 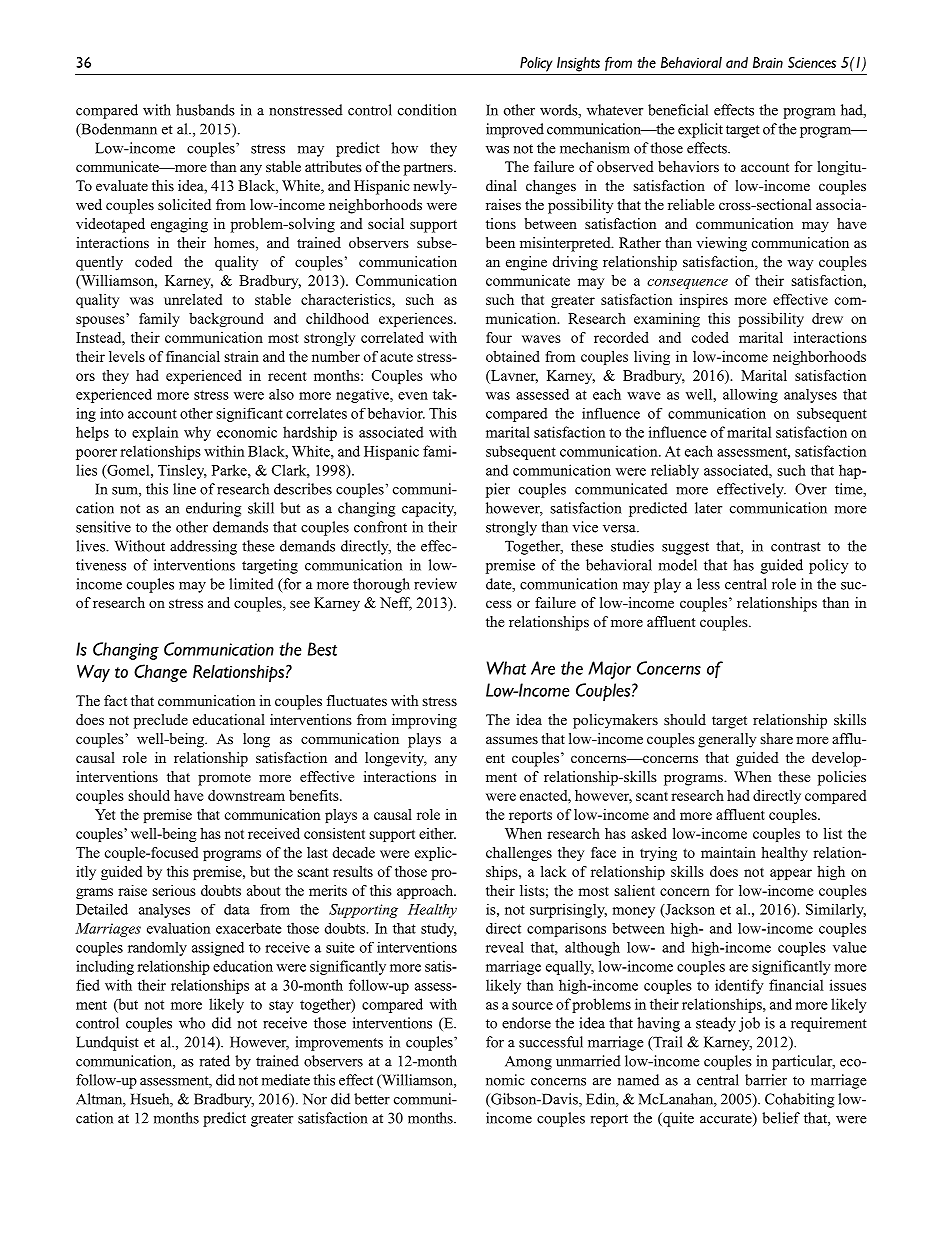 What do you see at coordinates (215, 1061) in the screenshot?
I see `rated` at bounding box center [215, 1061].
